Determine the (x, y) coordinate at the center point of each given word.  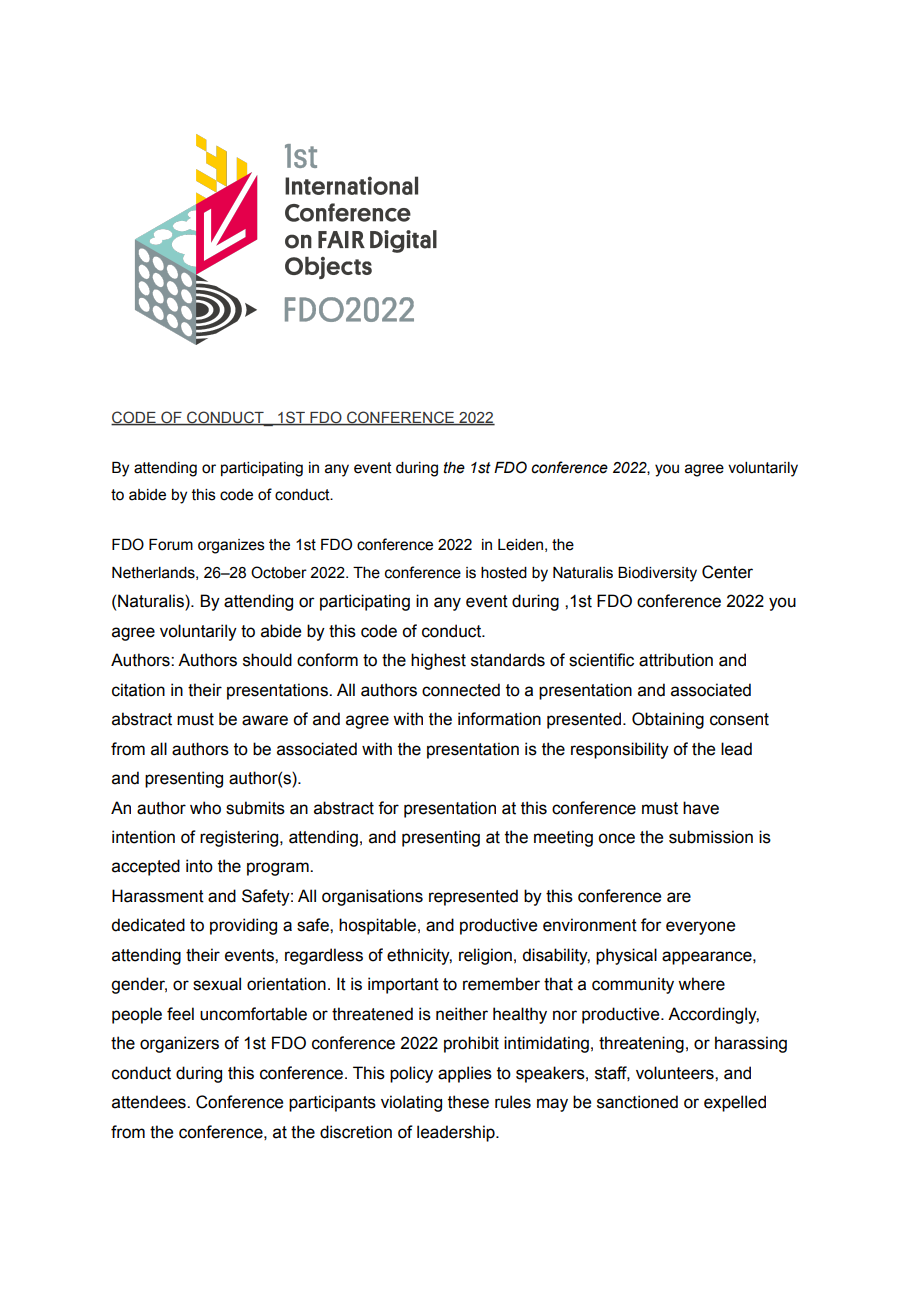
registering (240, 838)
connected (461, 690)
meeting (563, 838)
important (403, 985)
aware (265, 720)
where (701, 984)
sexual (217, 984)
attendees (150, 1102)
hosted (504, 573)
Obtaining (668, 720)
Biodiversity (657, 574)
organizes (231, 546)
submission (711, 837)
